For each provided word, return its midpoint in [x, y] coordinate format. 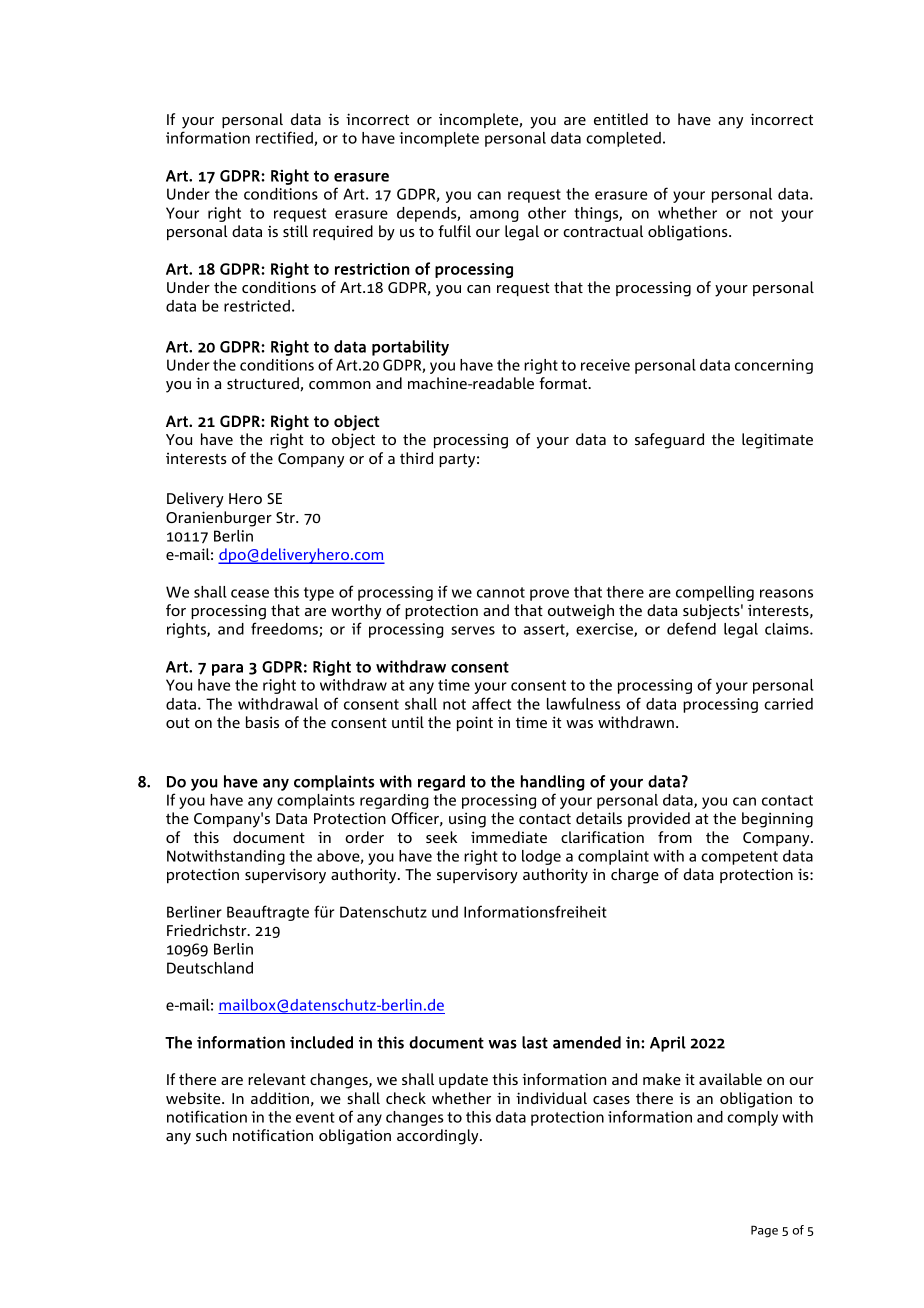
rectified [285, 138]
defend [691, 628]
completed [623, 139]
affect [491, 703]
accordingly [439, 1137]
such [211, 1135]
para [227, 670]
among [494, 216]
